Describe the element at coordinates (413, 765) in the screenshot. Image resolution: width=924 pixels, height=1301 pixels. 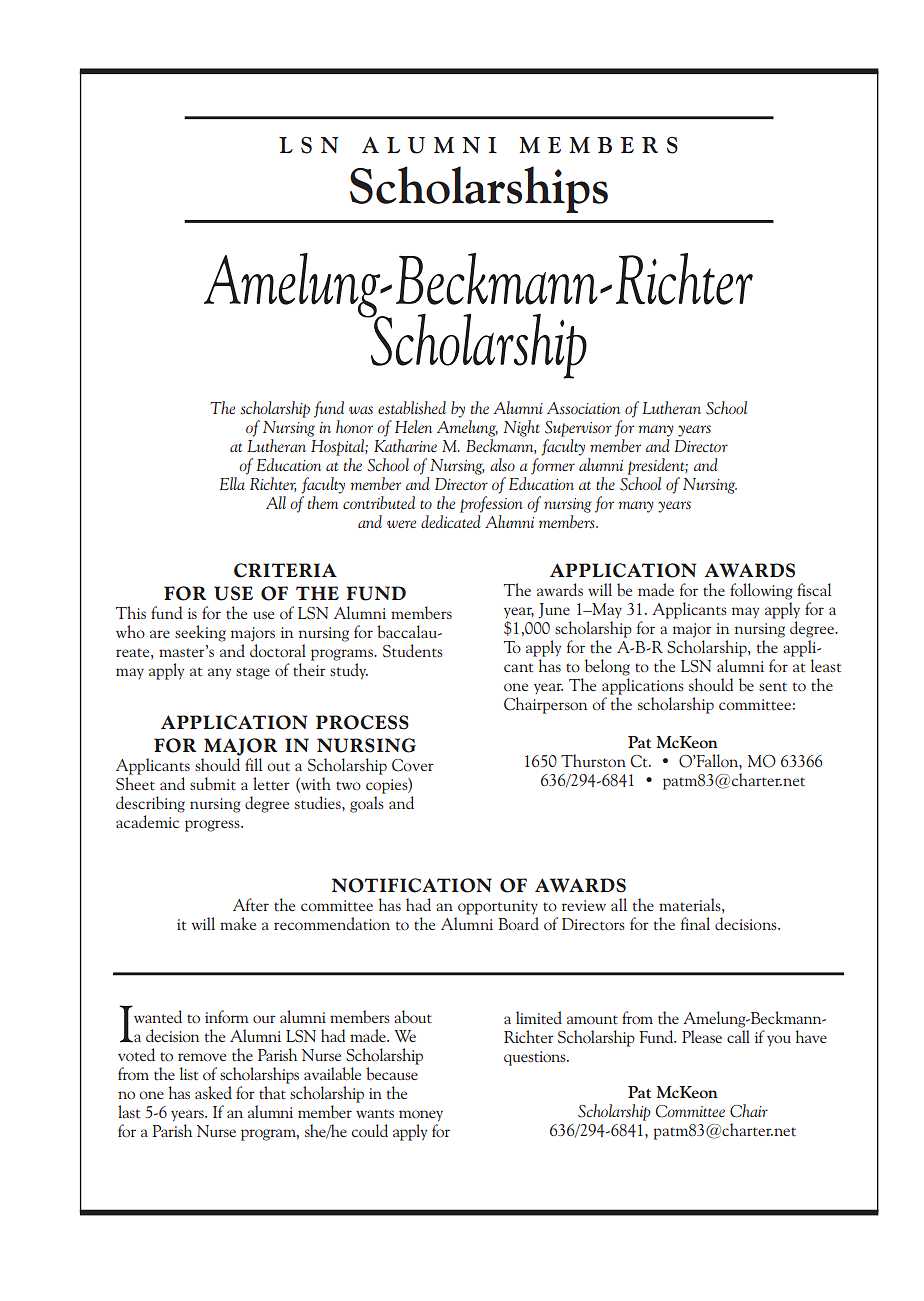
I see `Cover` at that location.
